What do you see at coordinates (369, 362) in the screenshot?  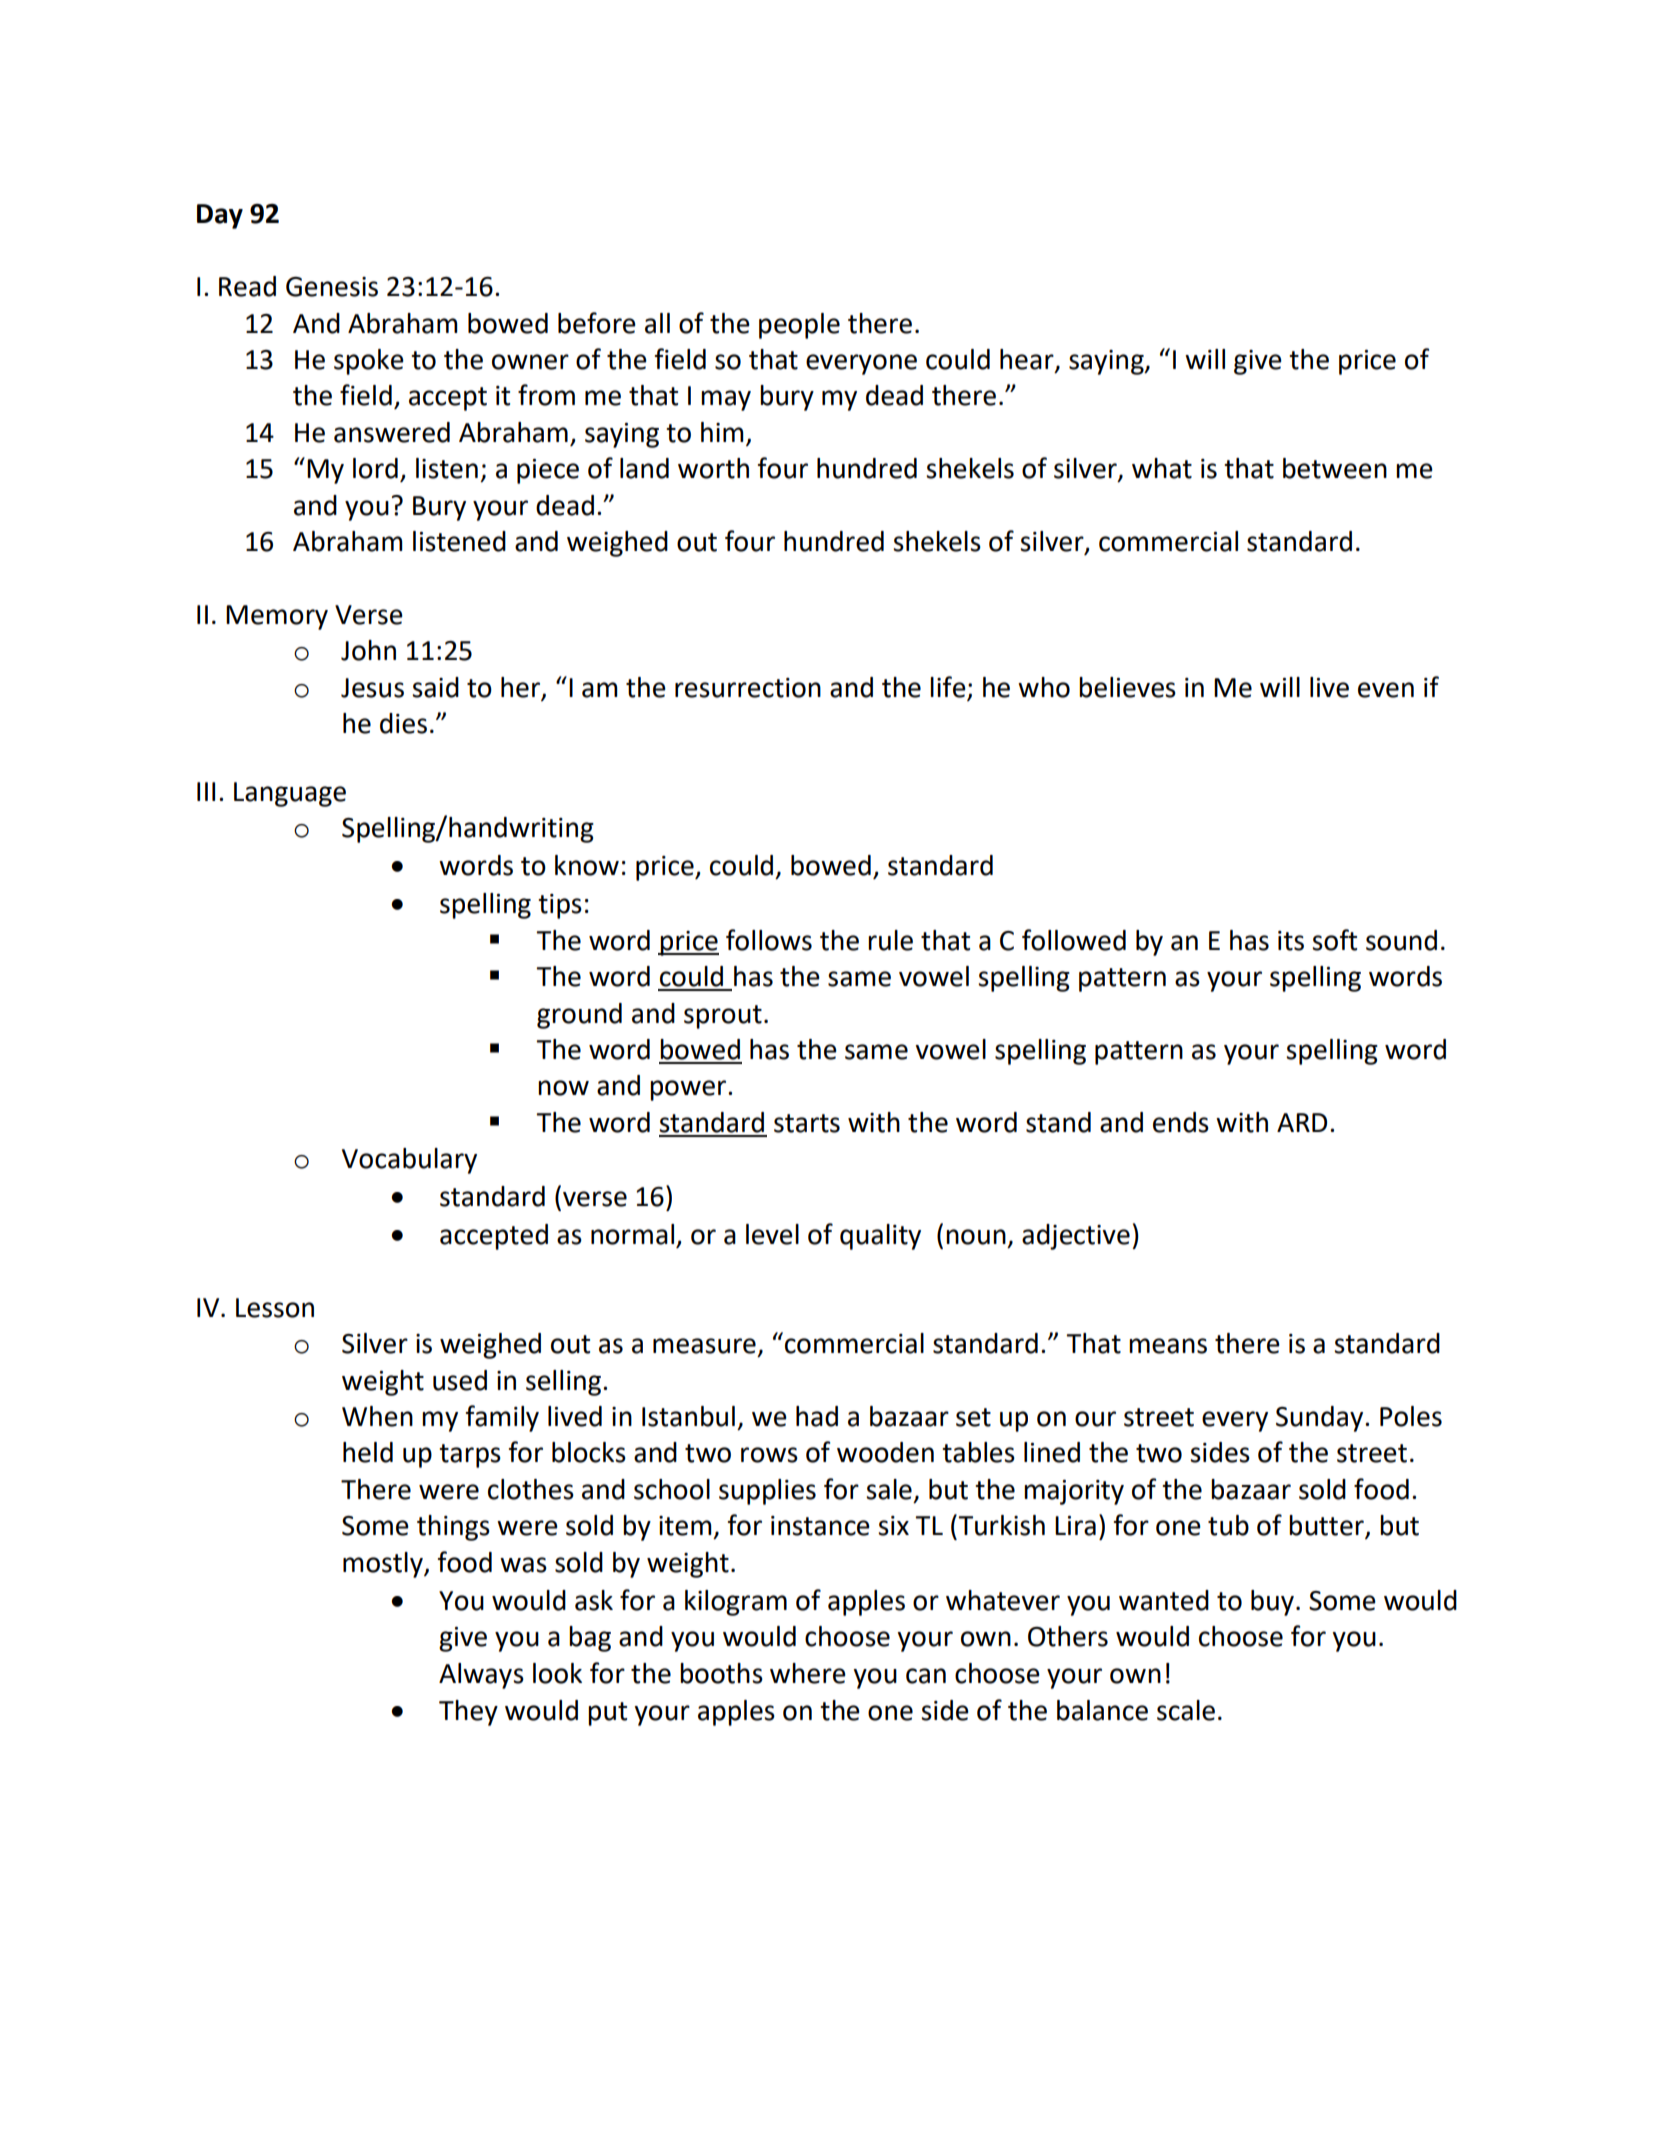 I see `spoke` at bounding box center [369, 362].
